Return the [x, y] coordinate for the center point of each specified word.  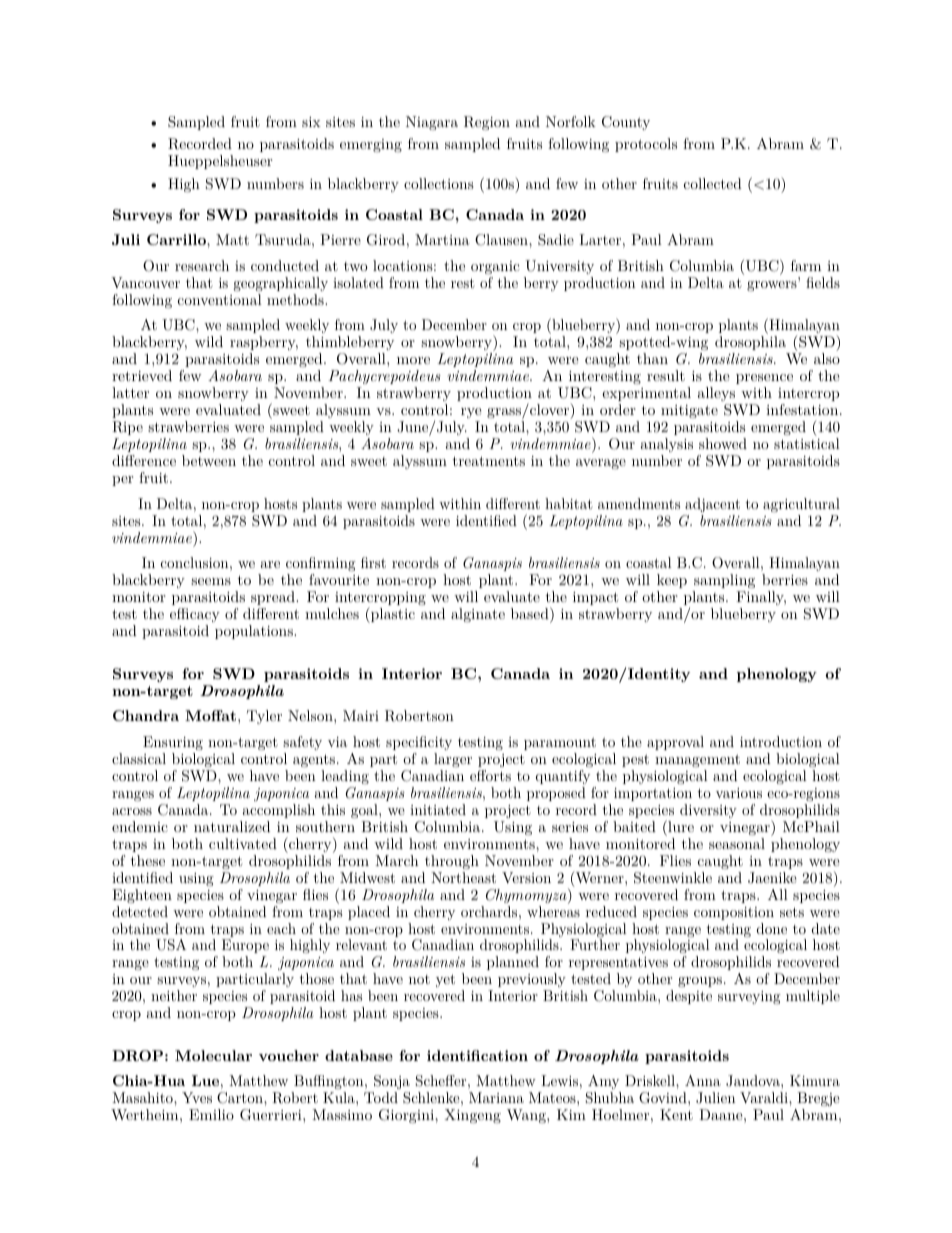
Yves [197, 1097]
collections [439, 183]
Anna [703, 1080]
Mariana [496, 1097]
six [311, 122]
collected [713, 183]
